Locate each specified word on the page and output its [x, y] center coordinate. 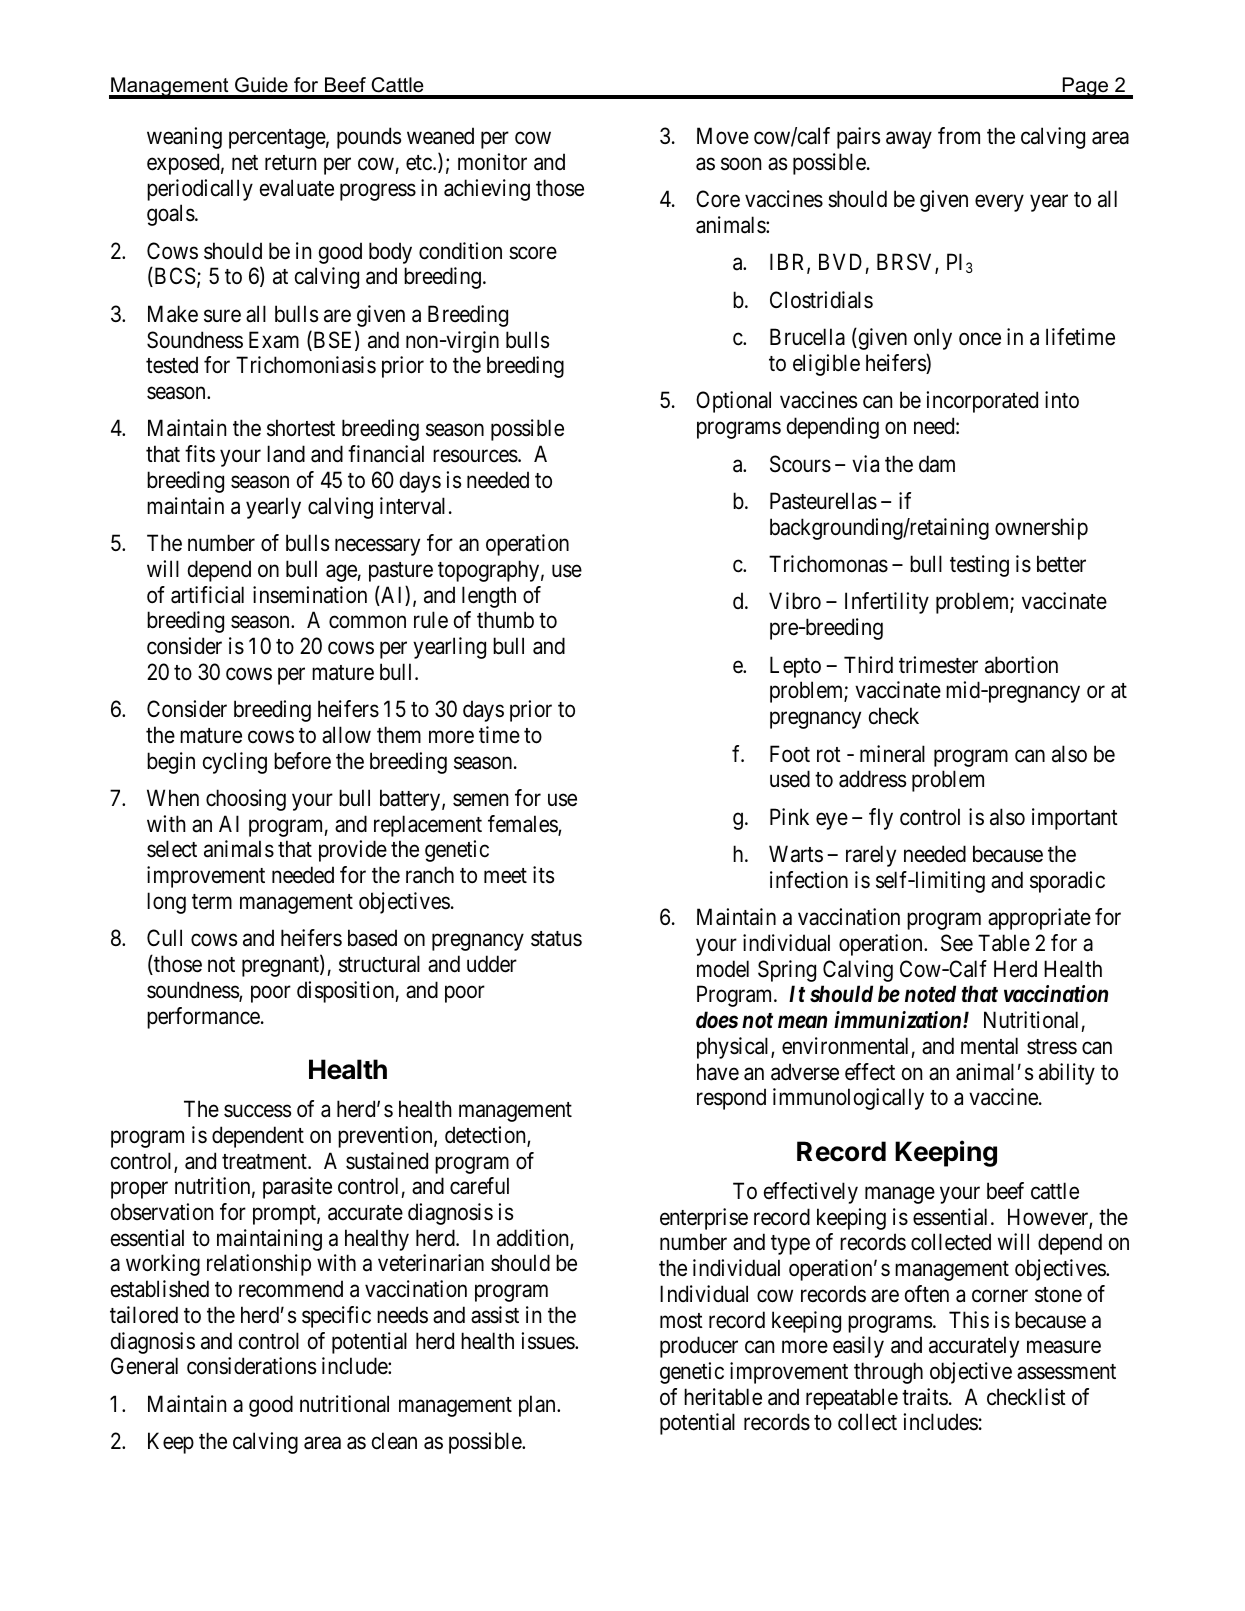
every [999, 203]
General [144, 1366]
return [290, 163]
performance [203, 1018]
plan [538, 1406]
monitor [492, 162]
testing [979, 566]
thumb [505, 620]
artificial [207, 595]
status [556, 939]
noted [930, 994]
